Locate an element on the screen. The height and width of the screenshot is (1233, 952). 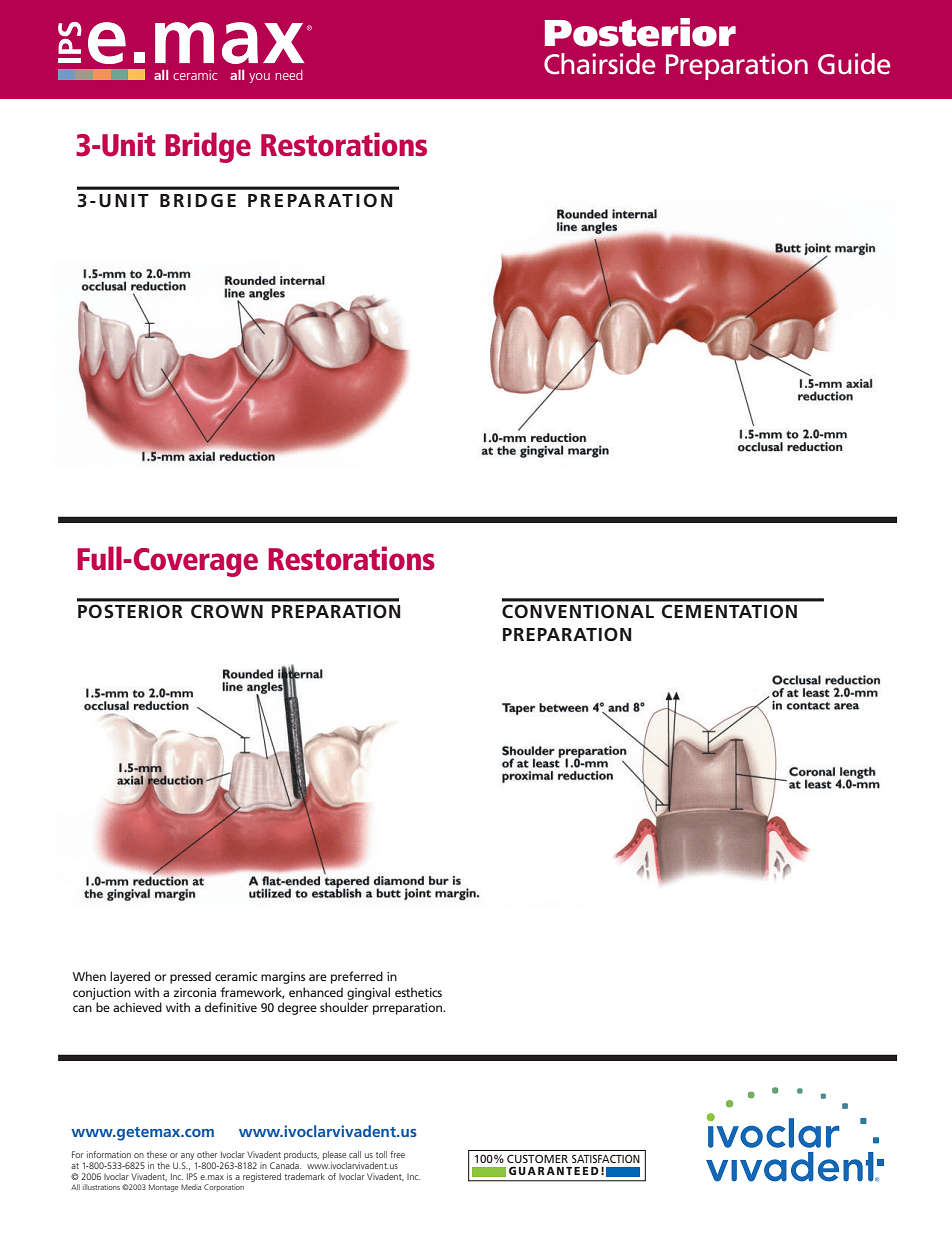
GUARANTEED is located at coordinates (554, 1170).
